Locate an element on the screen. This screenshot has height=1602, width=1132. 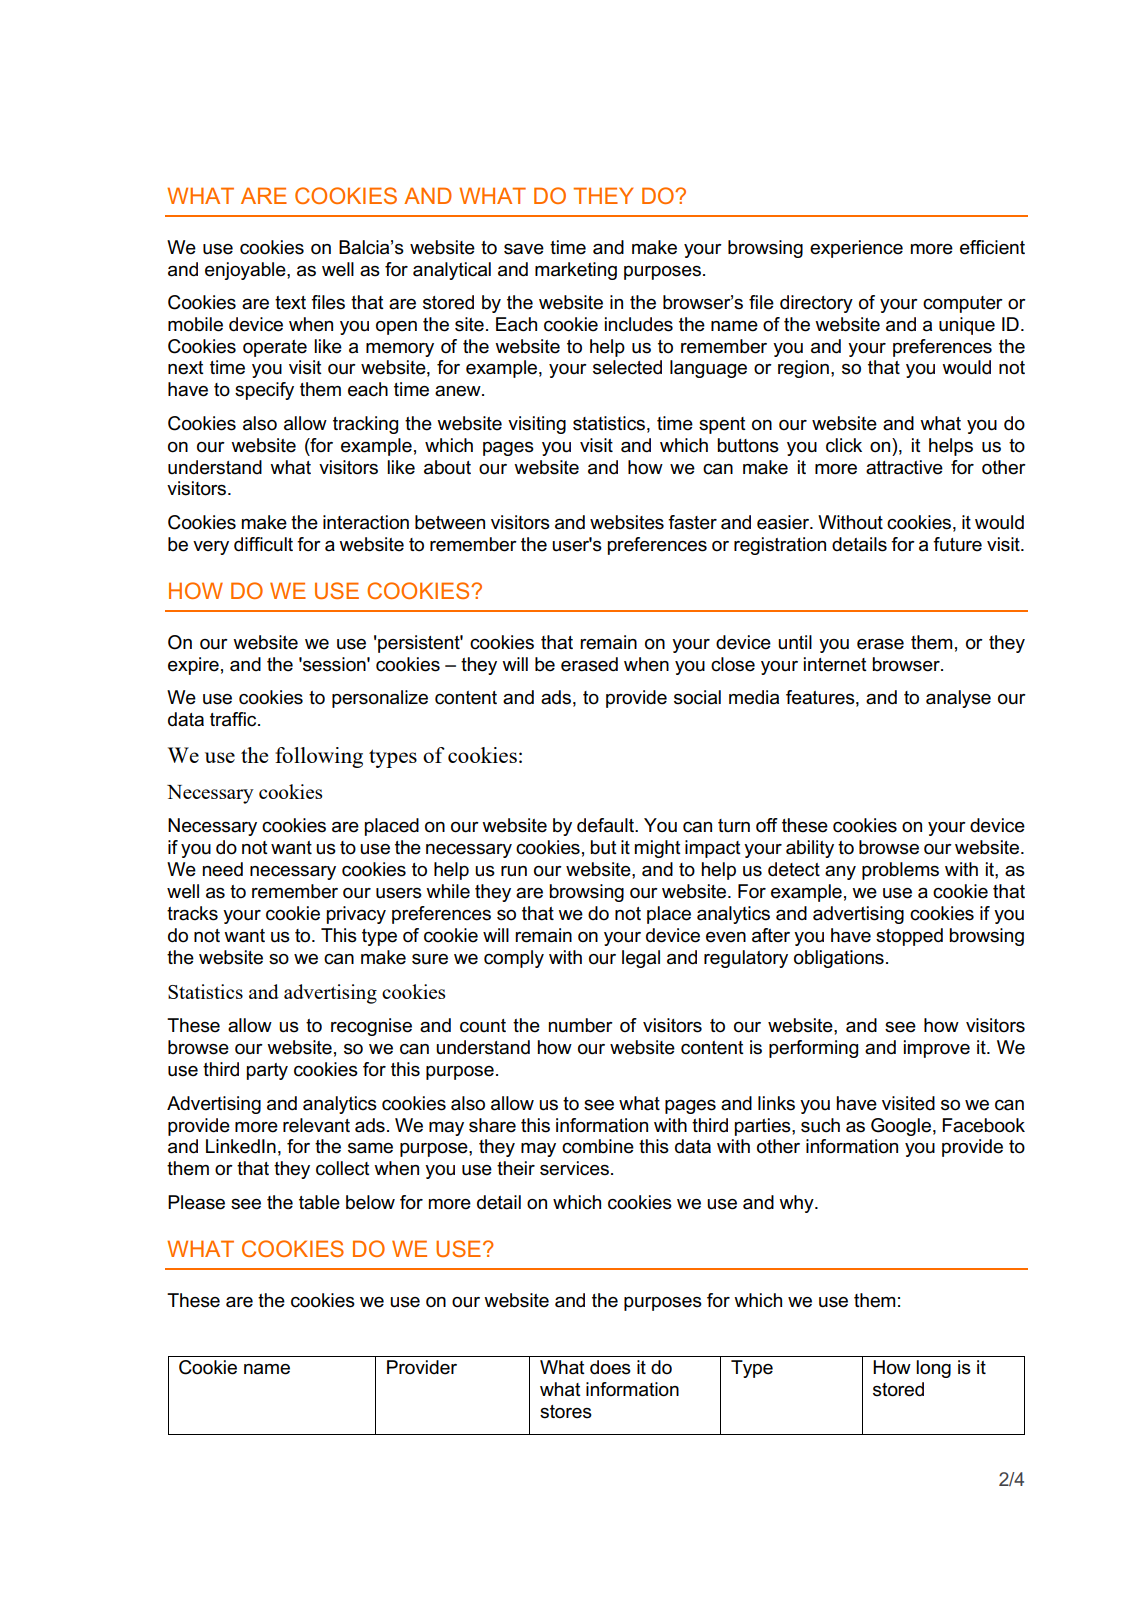
why is located at coordinates (797, 1204).
